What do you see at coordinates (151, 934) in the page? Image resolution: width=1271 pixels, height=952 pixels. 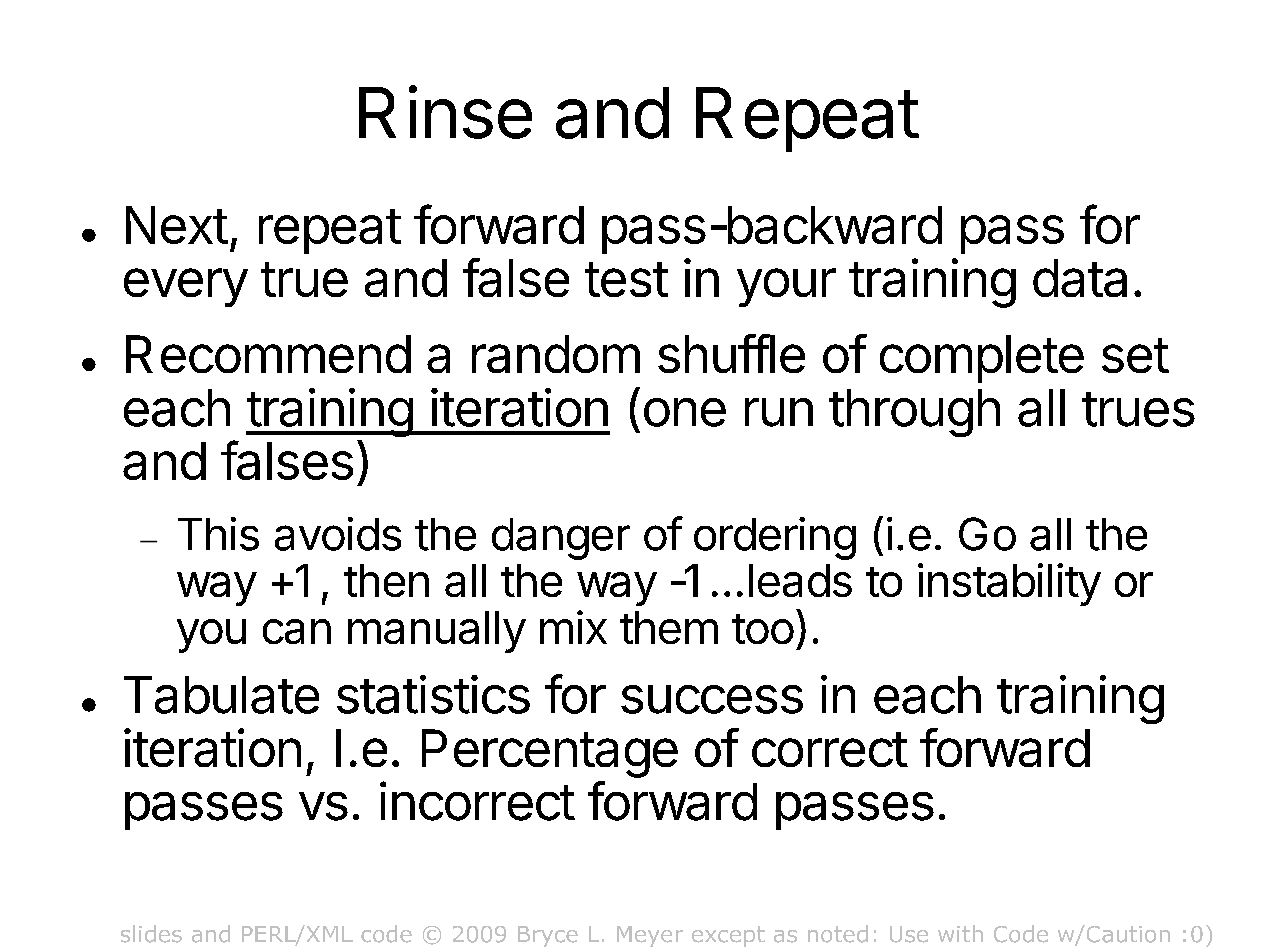 I see `slides` at bounding box center [151, 934].
